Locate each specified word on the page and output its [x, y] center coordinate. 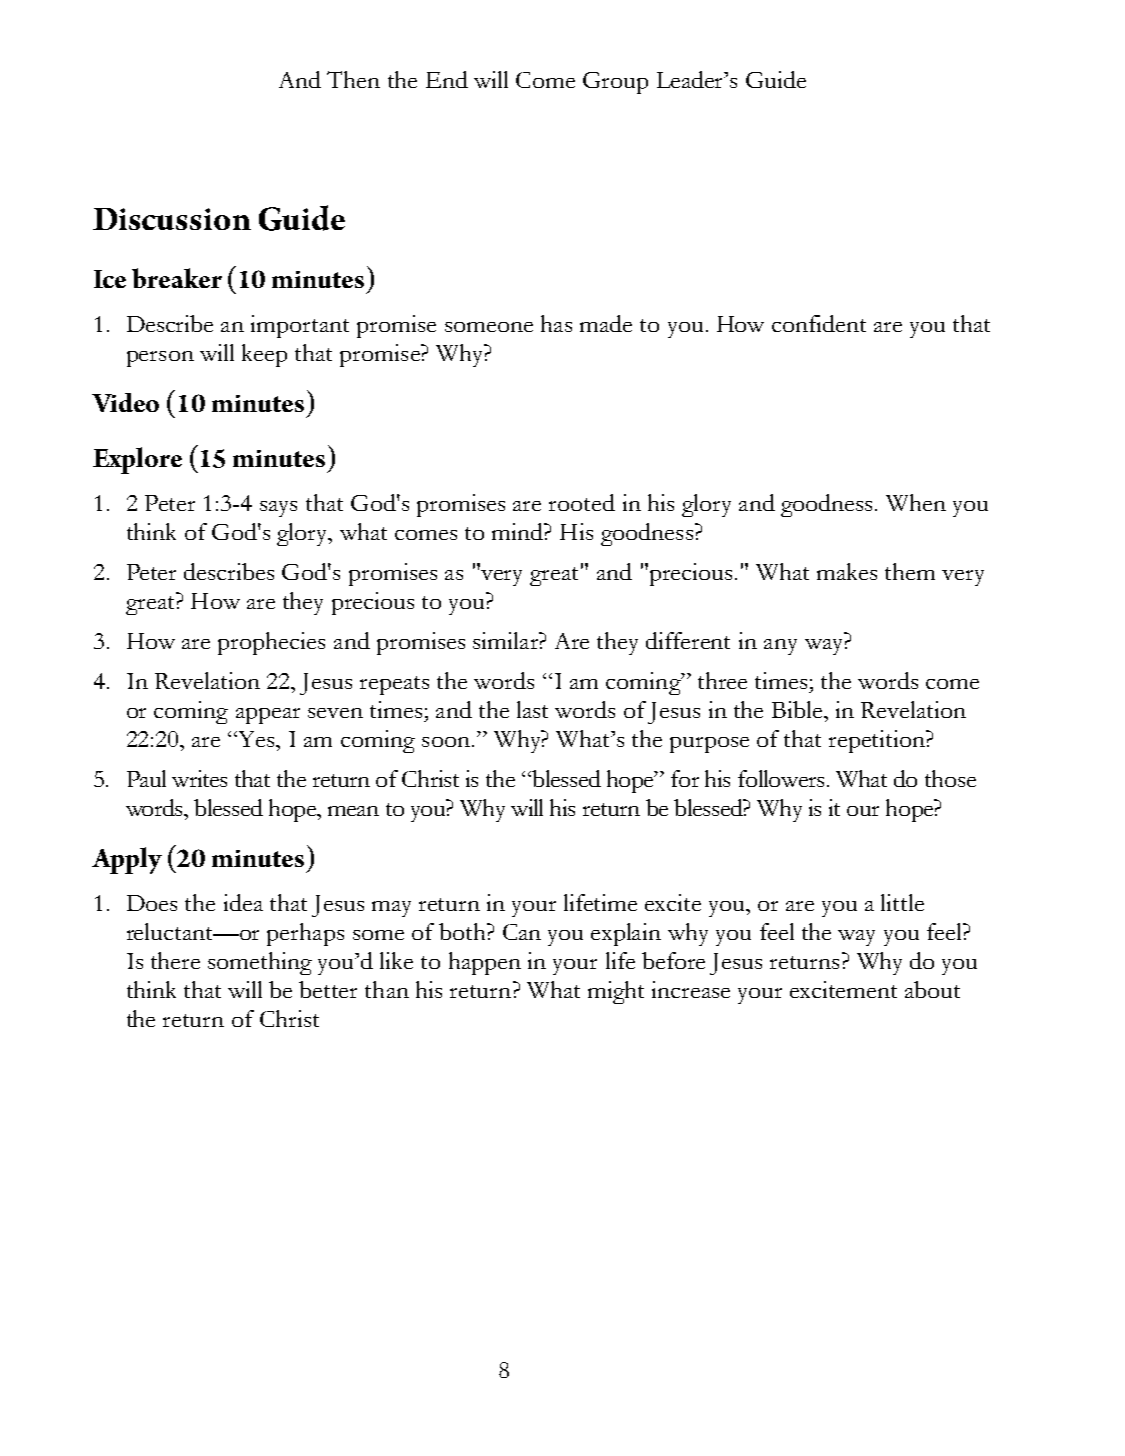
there [175, 960]
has [556, 323]
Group [615, 83]
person [160, 359]
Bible [798, 709]
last [532, 709]
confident [819, 323]
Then [353, 79]
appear [268, 716]
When [916, 502]
